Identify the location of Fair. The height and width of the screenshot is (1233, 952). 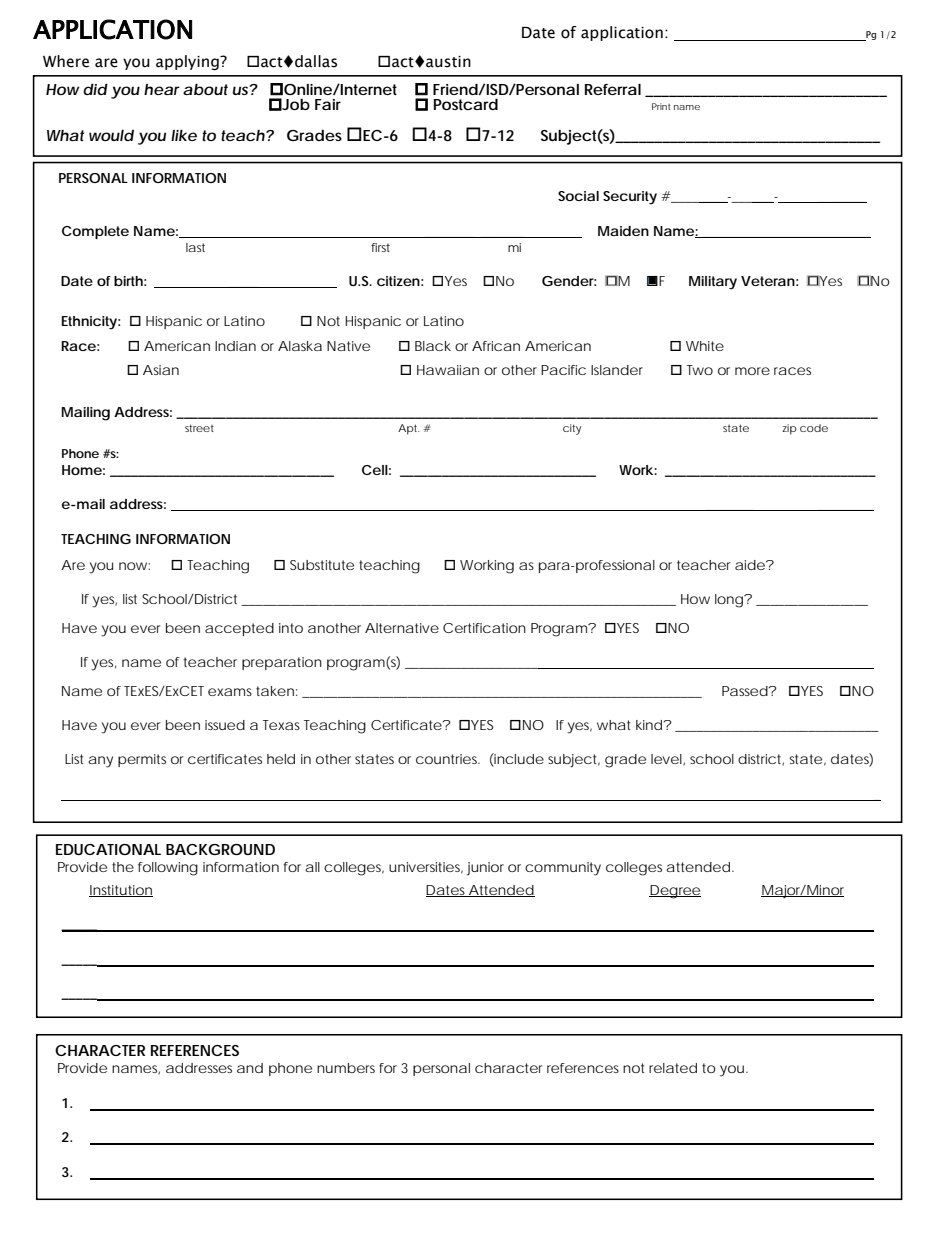
(328, 104).
